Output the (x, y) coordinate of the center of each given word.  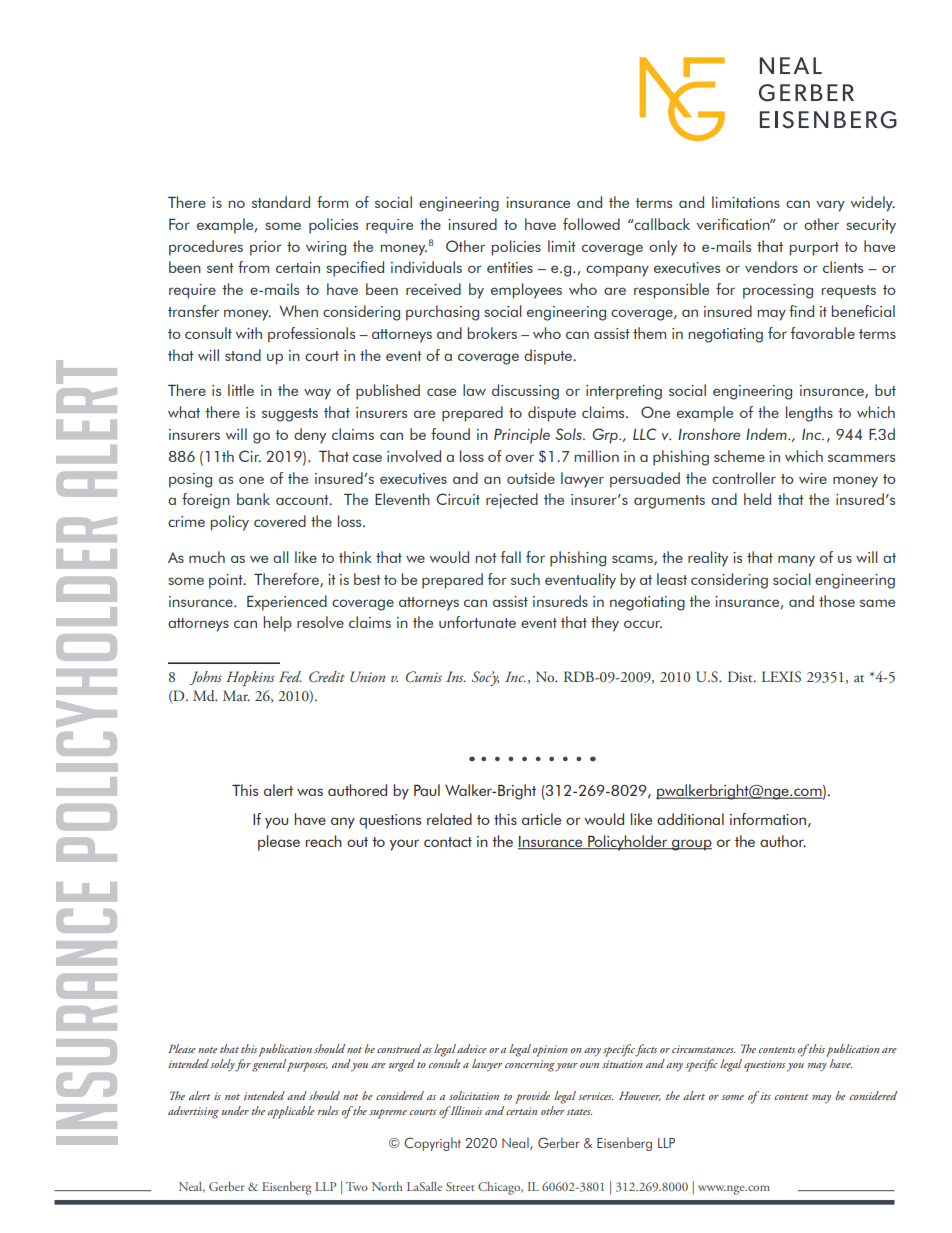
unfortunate (477, 622)
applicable (291, 1112)
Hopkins (250, 678)
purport (814, 249)
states (579, 1112)
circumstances (703, 1049)
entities (510, 267)
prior (266, 248)
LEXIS (781, 677)
